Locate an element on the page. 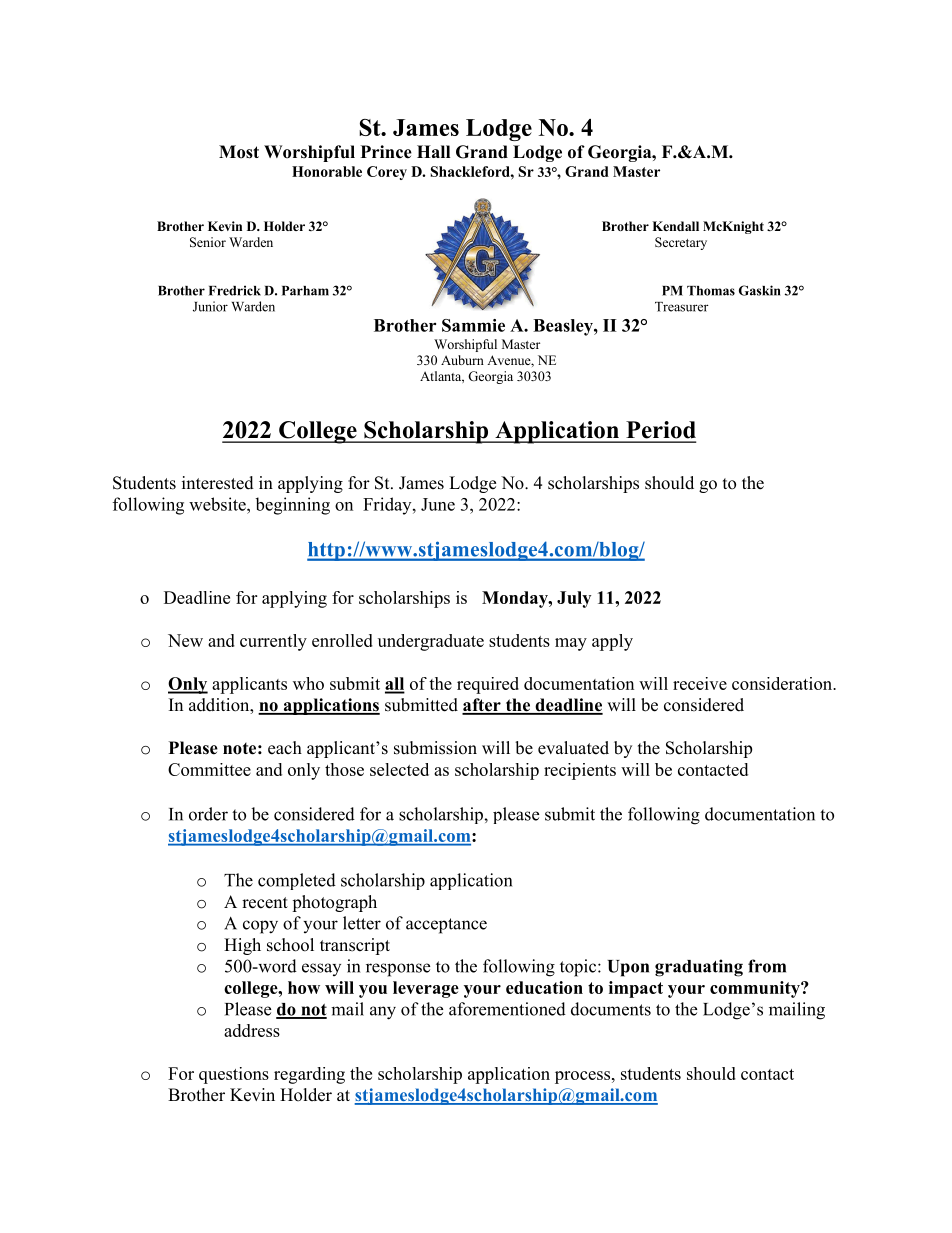 The width and height of the page is (952, 1233). receive is located at coordinates (700, 683).
